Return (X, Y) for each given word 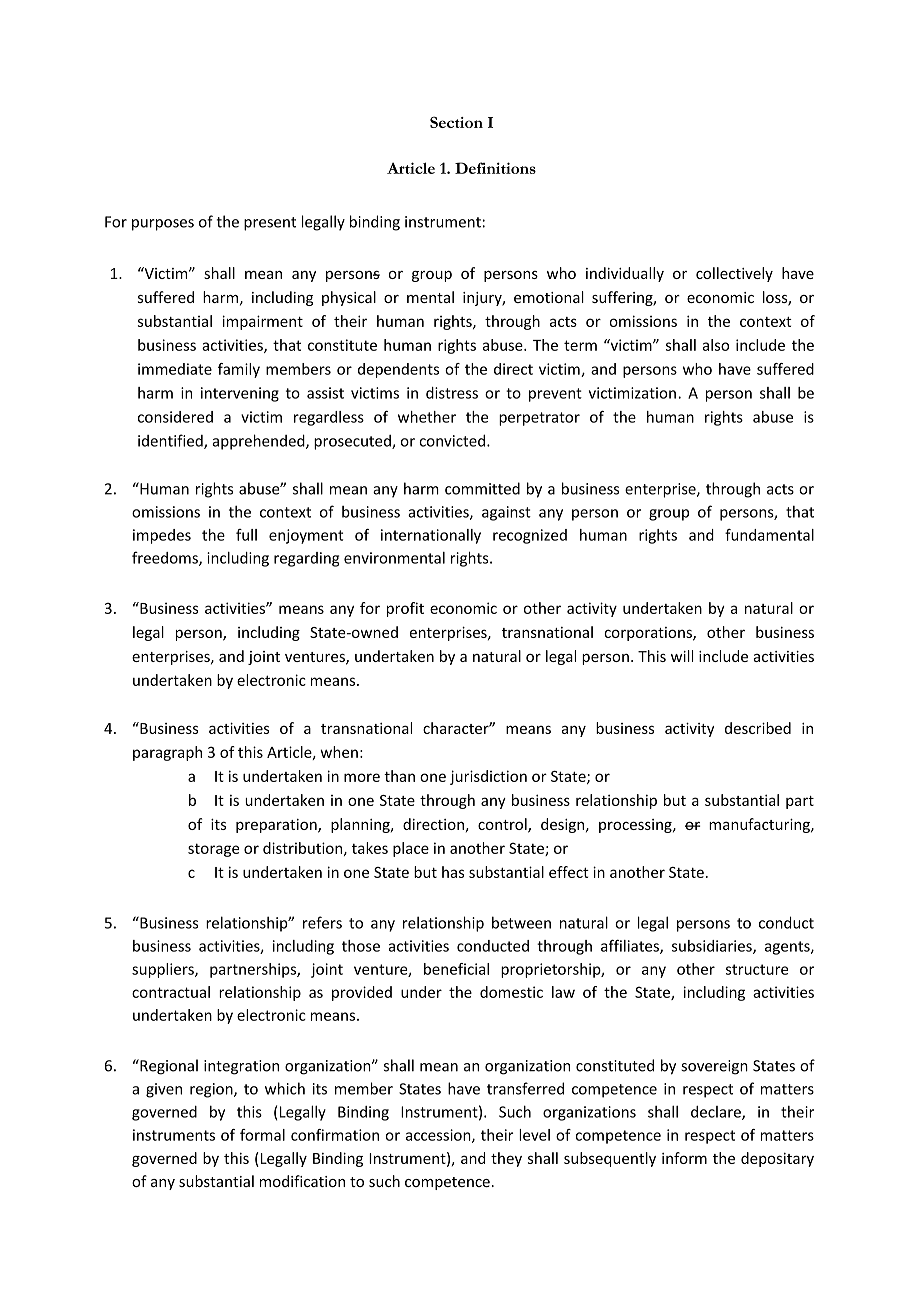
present (270, 224)
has (453, 872)
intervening (240, 394)
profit (405, 609)
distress (452, 393)
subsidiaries (713, 947)
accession (439, 1136)
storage (214, 850)
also (715, 345)
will (682, 656)
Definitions (495, 168)
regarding (306, 559)
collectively (734, 274)
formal (262, 1135)
